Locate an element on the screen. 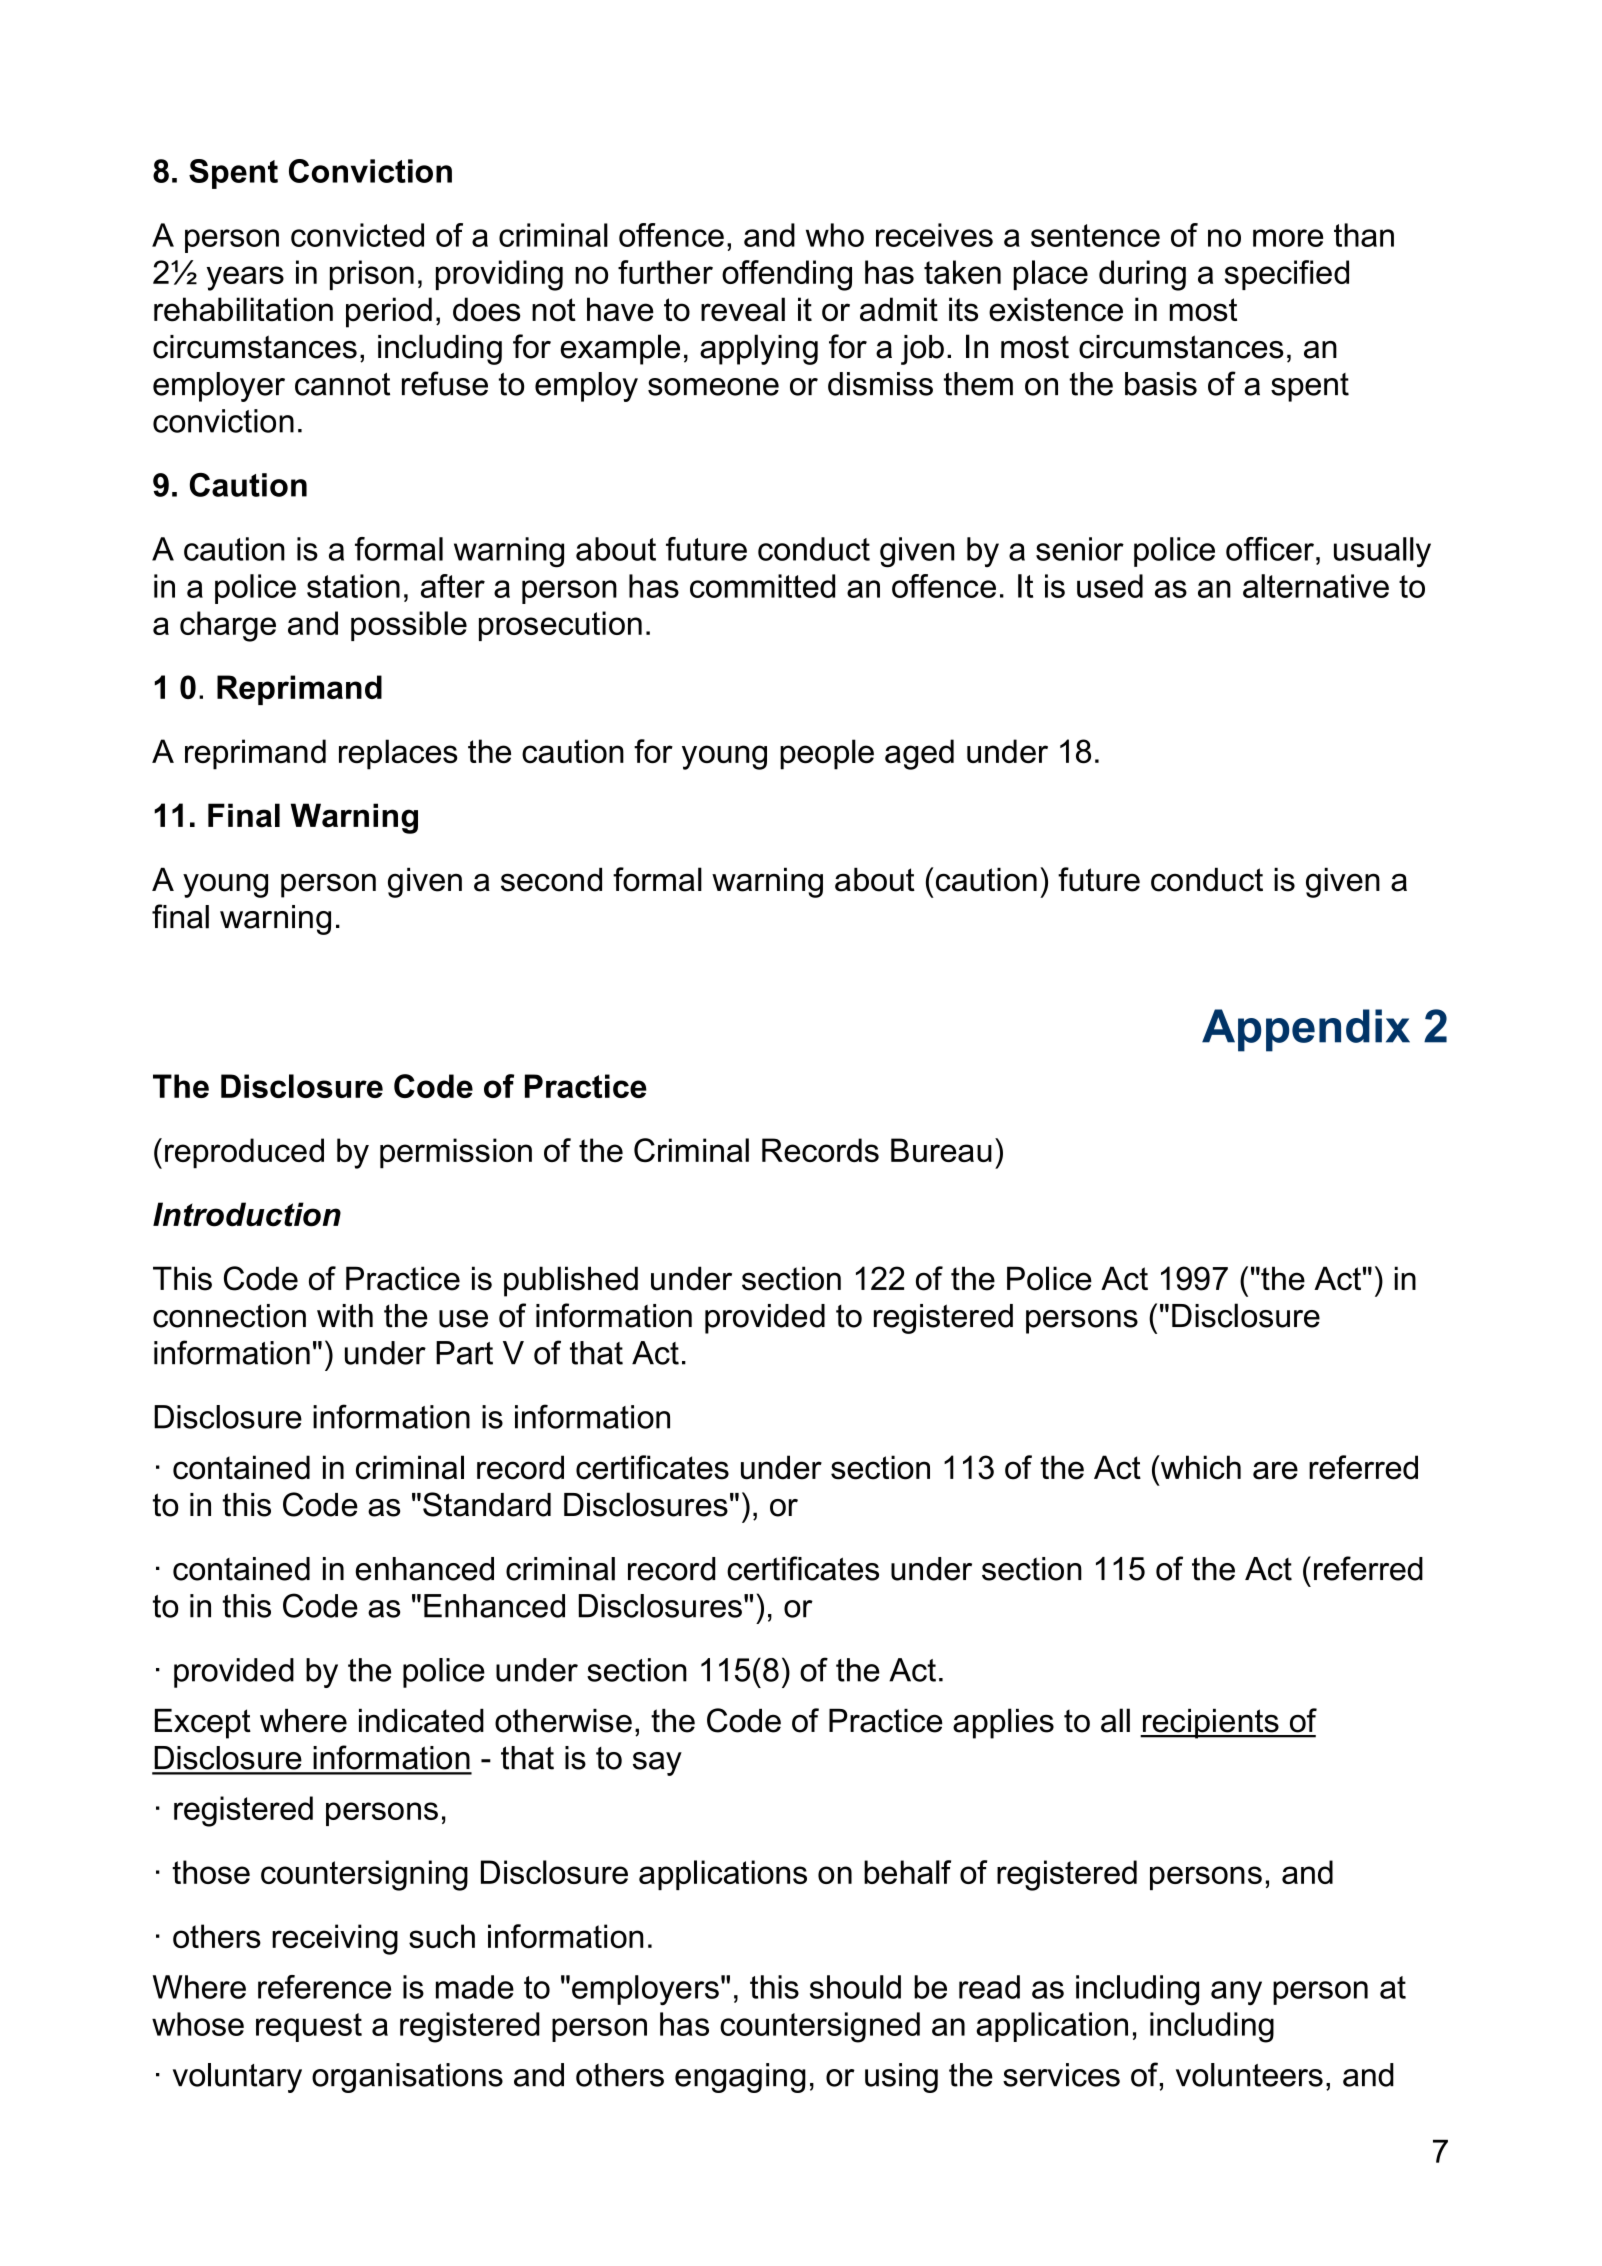 The image size is (1602, 2266). Standard is located at coordinates (487, 1504).
